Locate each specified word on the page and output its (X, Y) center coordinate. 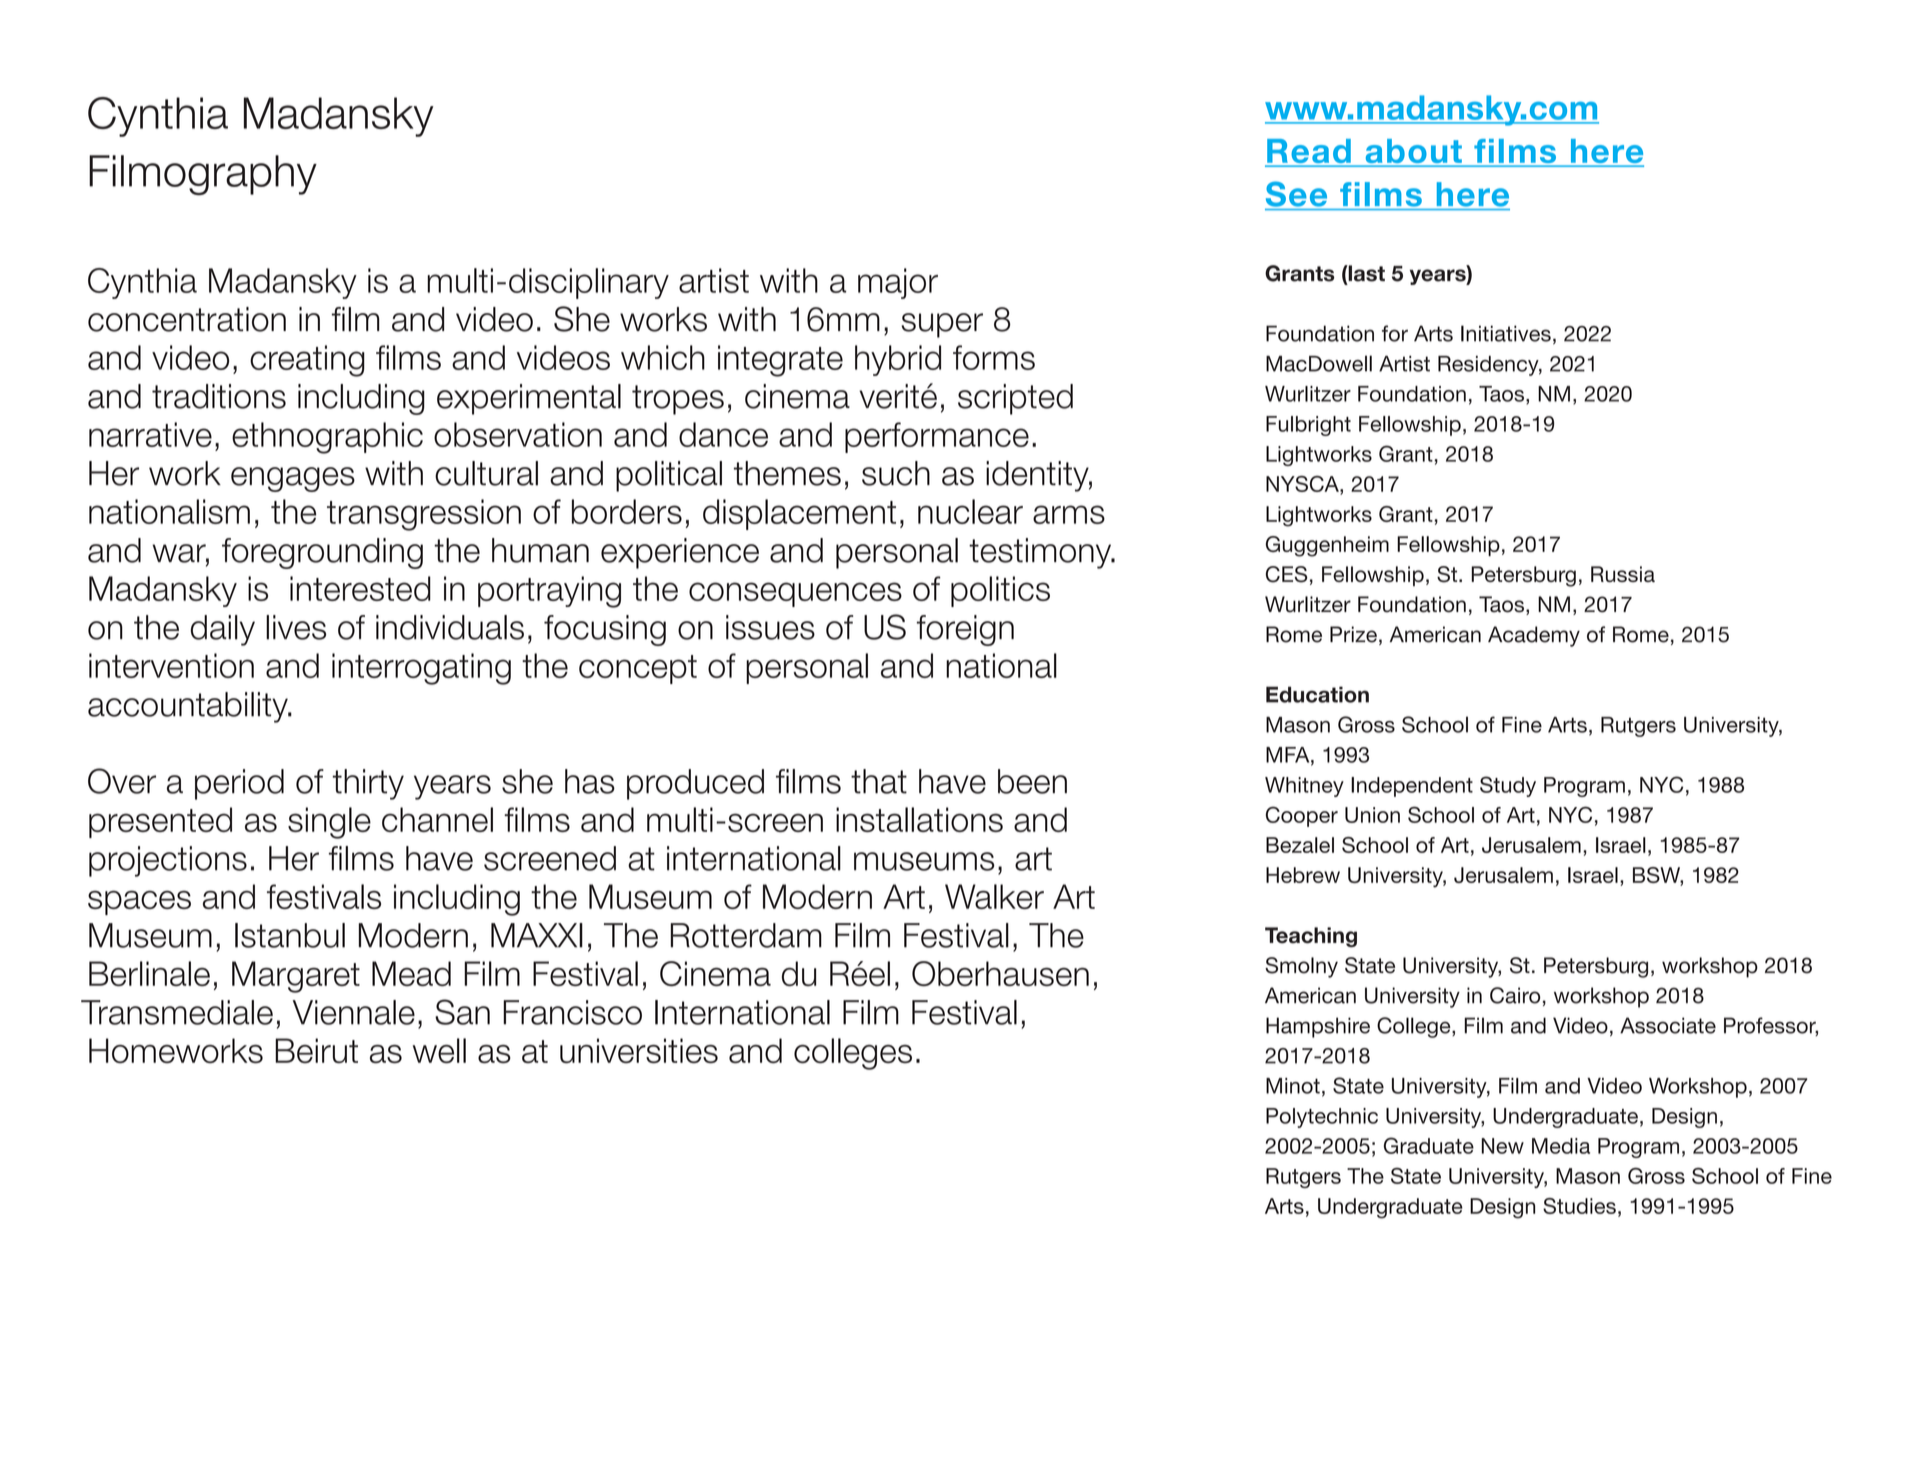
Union (1372, 815)
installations (919, 819)
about (1413, 152)
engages (293, 479)
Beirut (316, 1050)
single (329, 823)
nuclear (970, 511)
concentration (187, 319)
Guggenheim (1327, 546)
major (898, 283)
